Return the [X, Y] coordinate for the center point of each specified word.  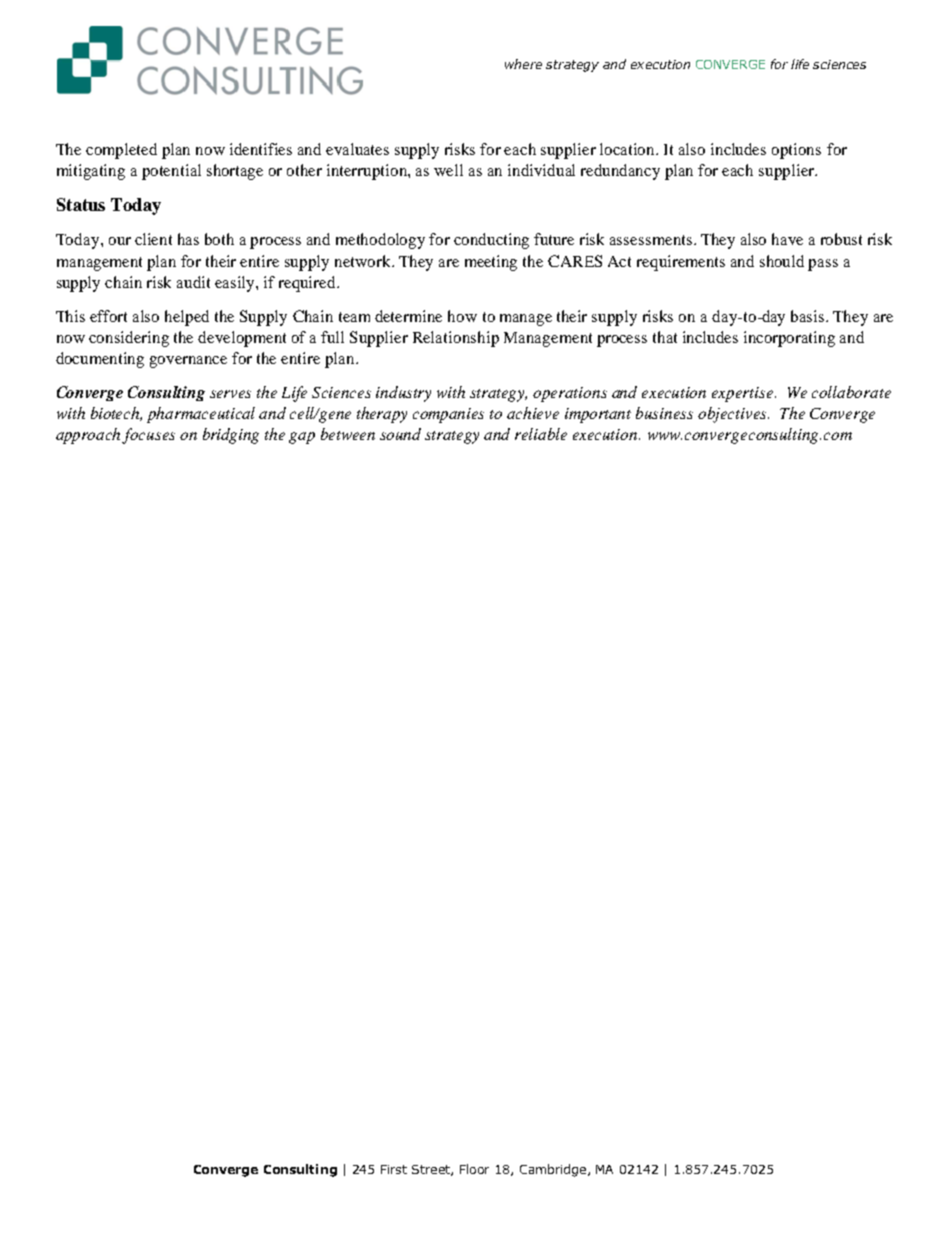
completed [121, 151]
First [394, 1169]
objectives [733, 415]
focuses [148, 436]
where [523, 64]
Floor [474, 1169]
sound [400, 434]
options [796, 151]
